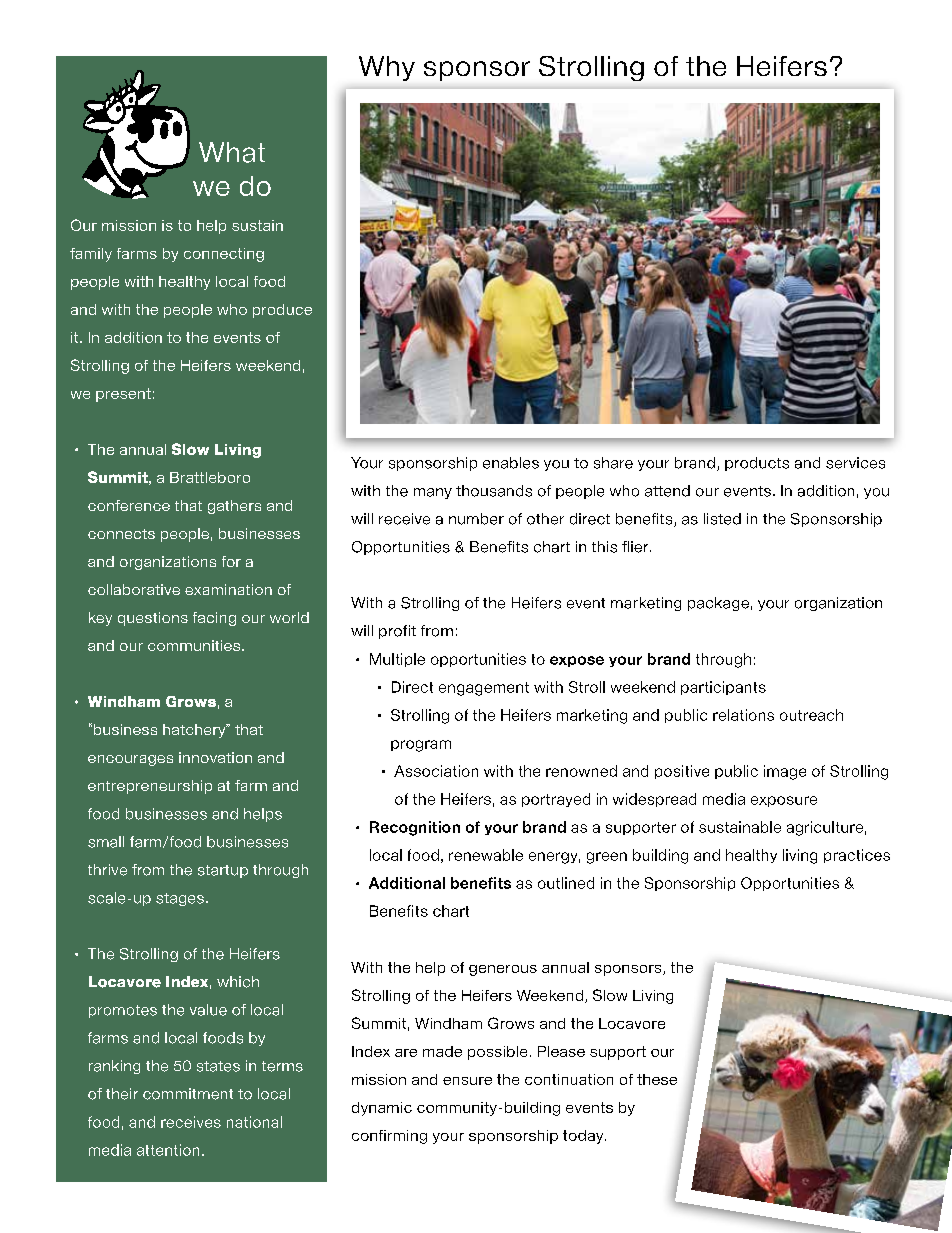  I want to click on What, so click(232, 152).
